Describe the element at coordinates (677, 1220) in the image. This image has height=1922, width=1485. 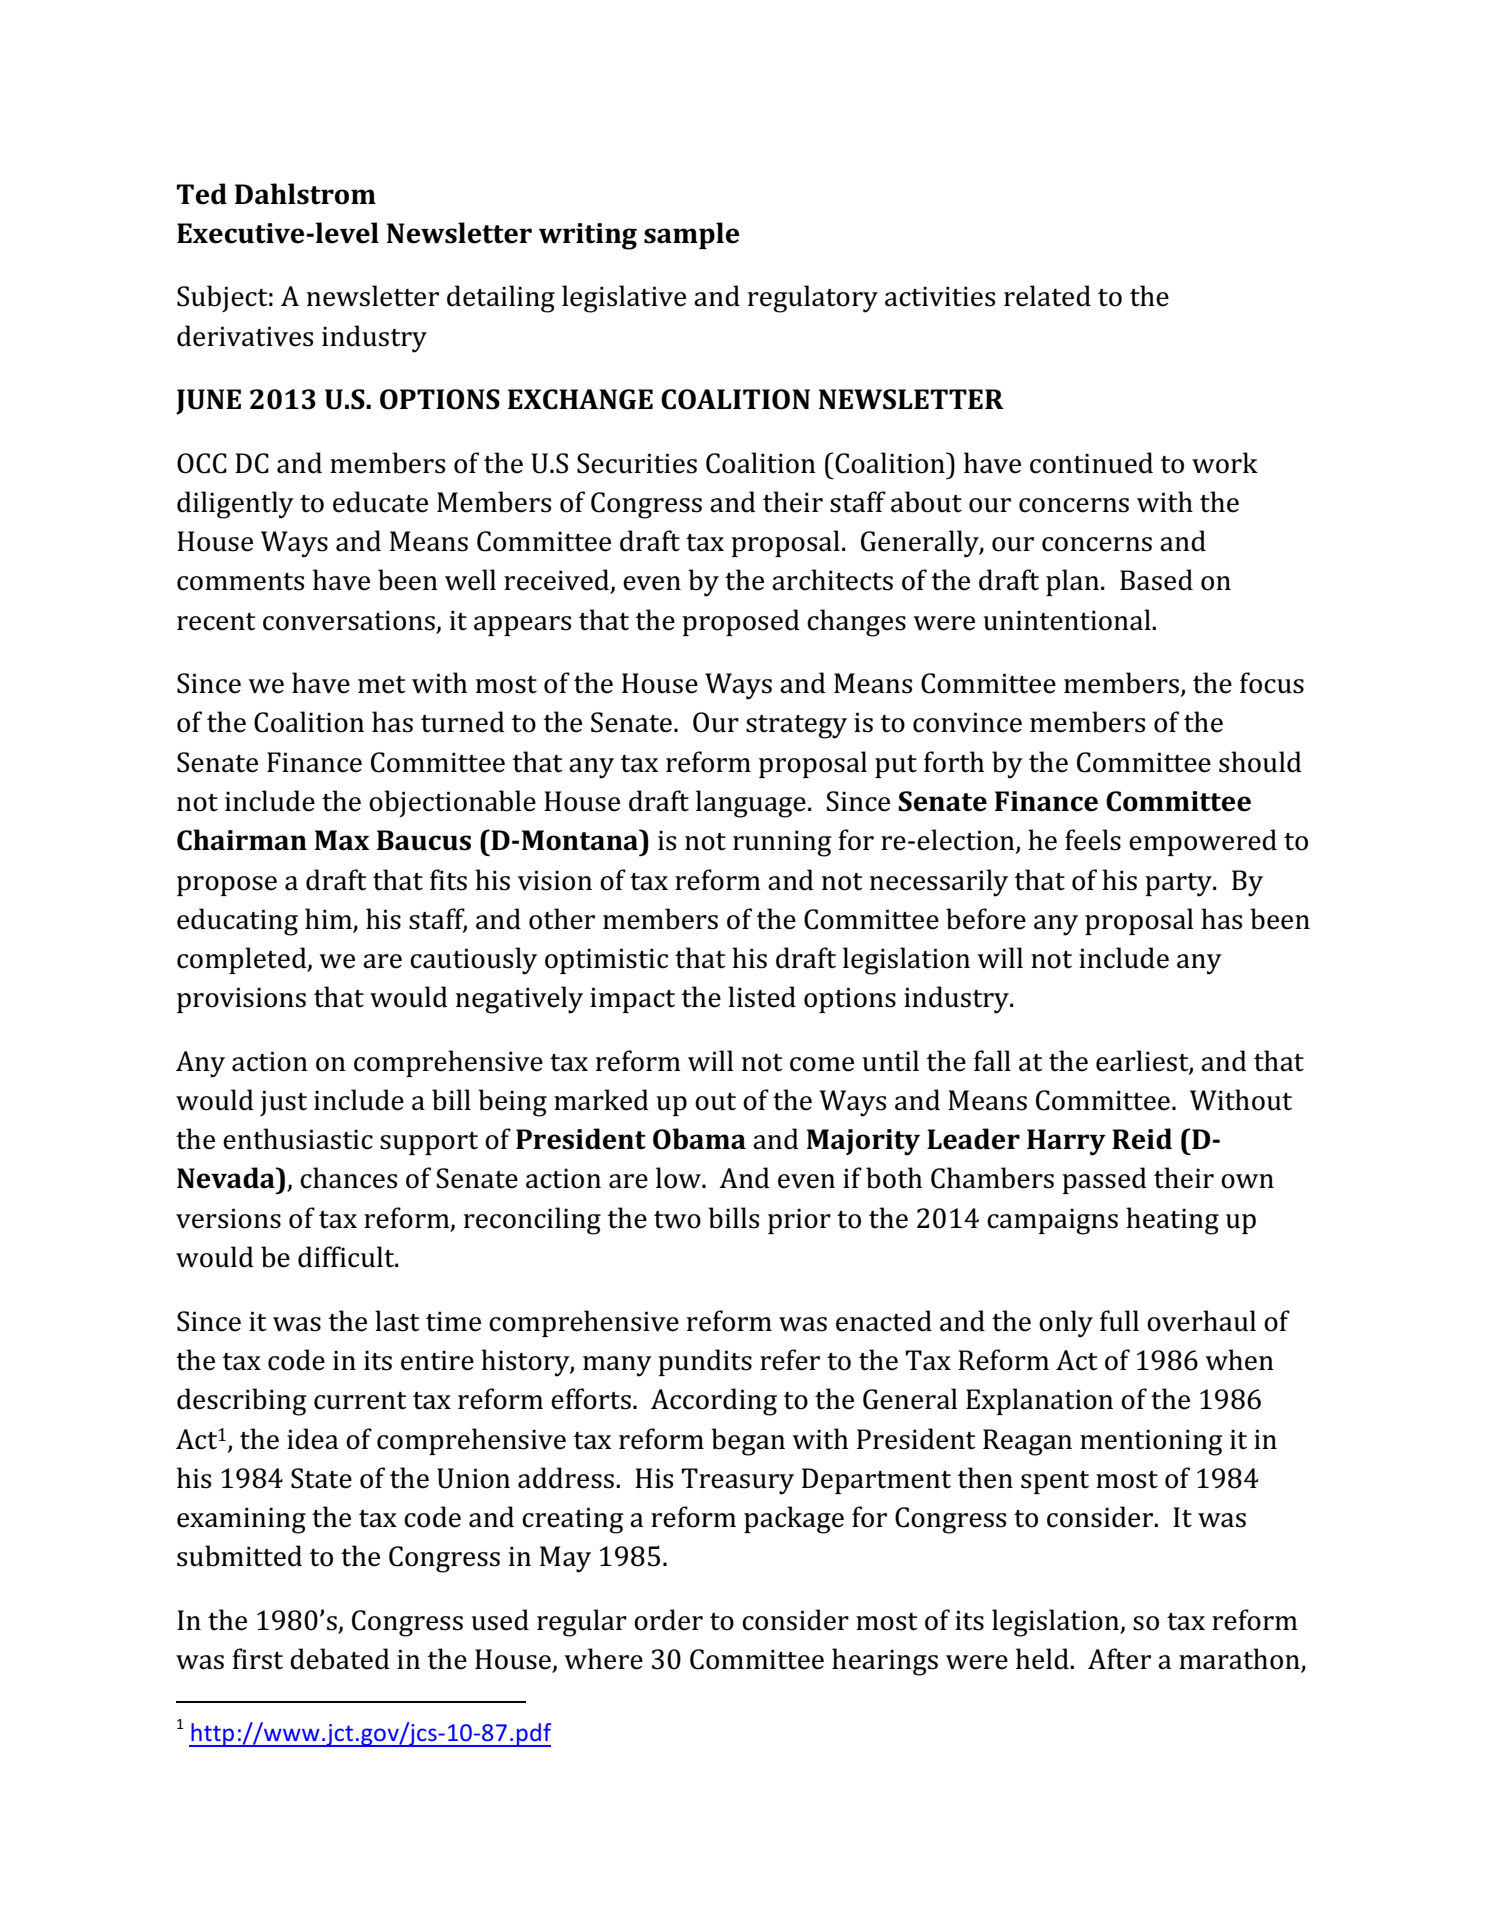
I see `two` at that location.
